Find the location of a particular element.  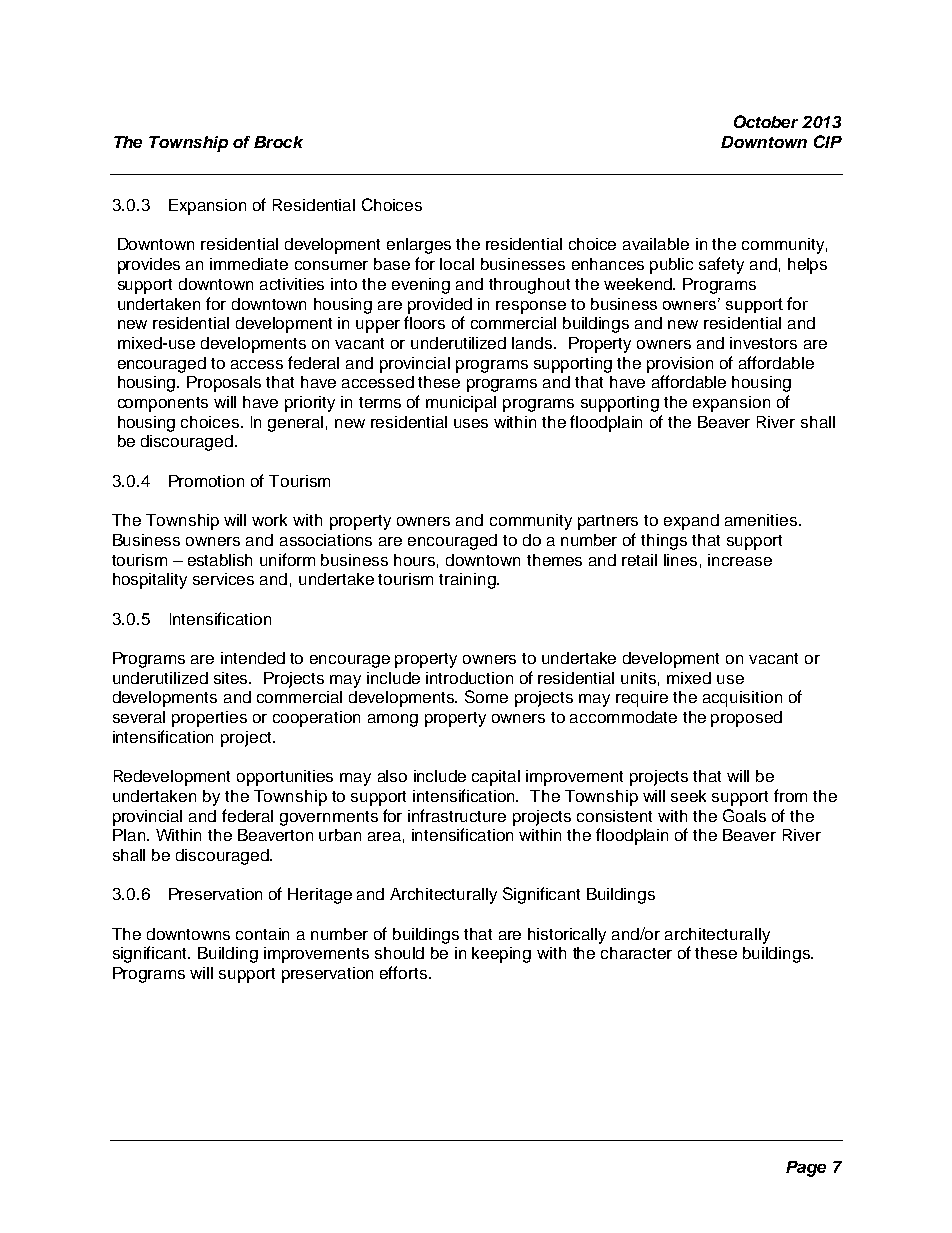

Promotion is located at coordinates (206, 481).
